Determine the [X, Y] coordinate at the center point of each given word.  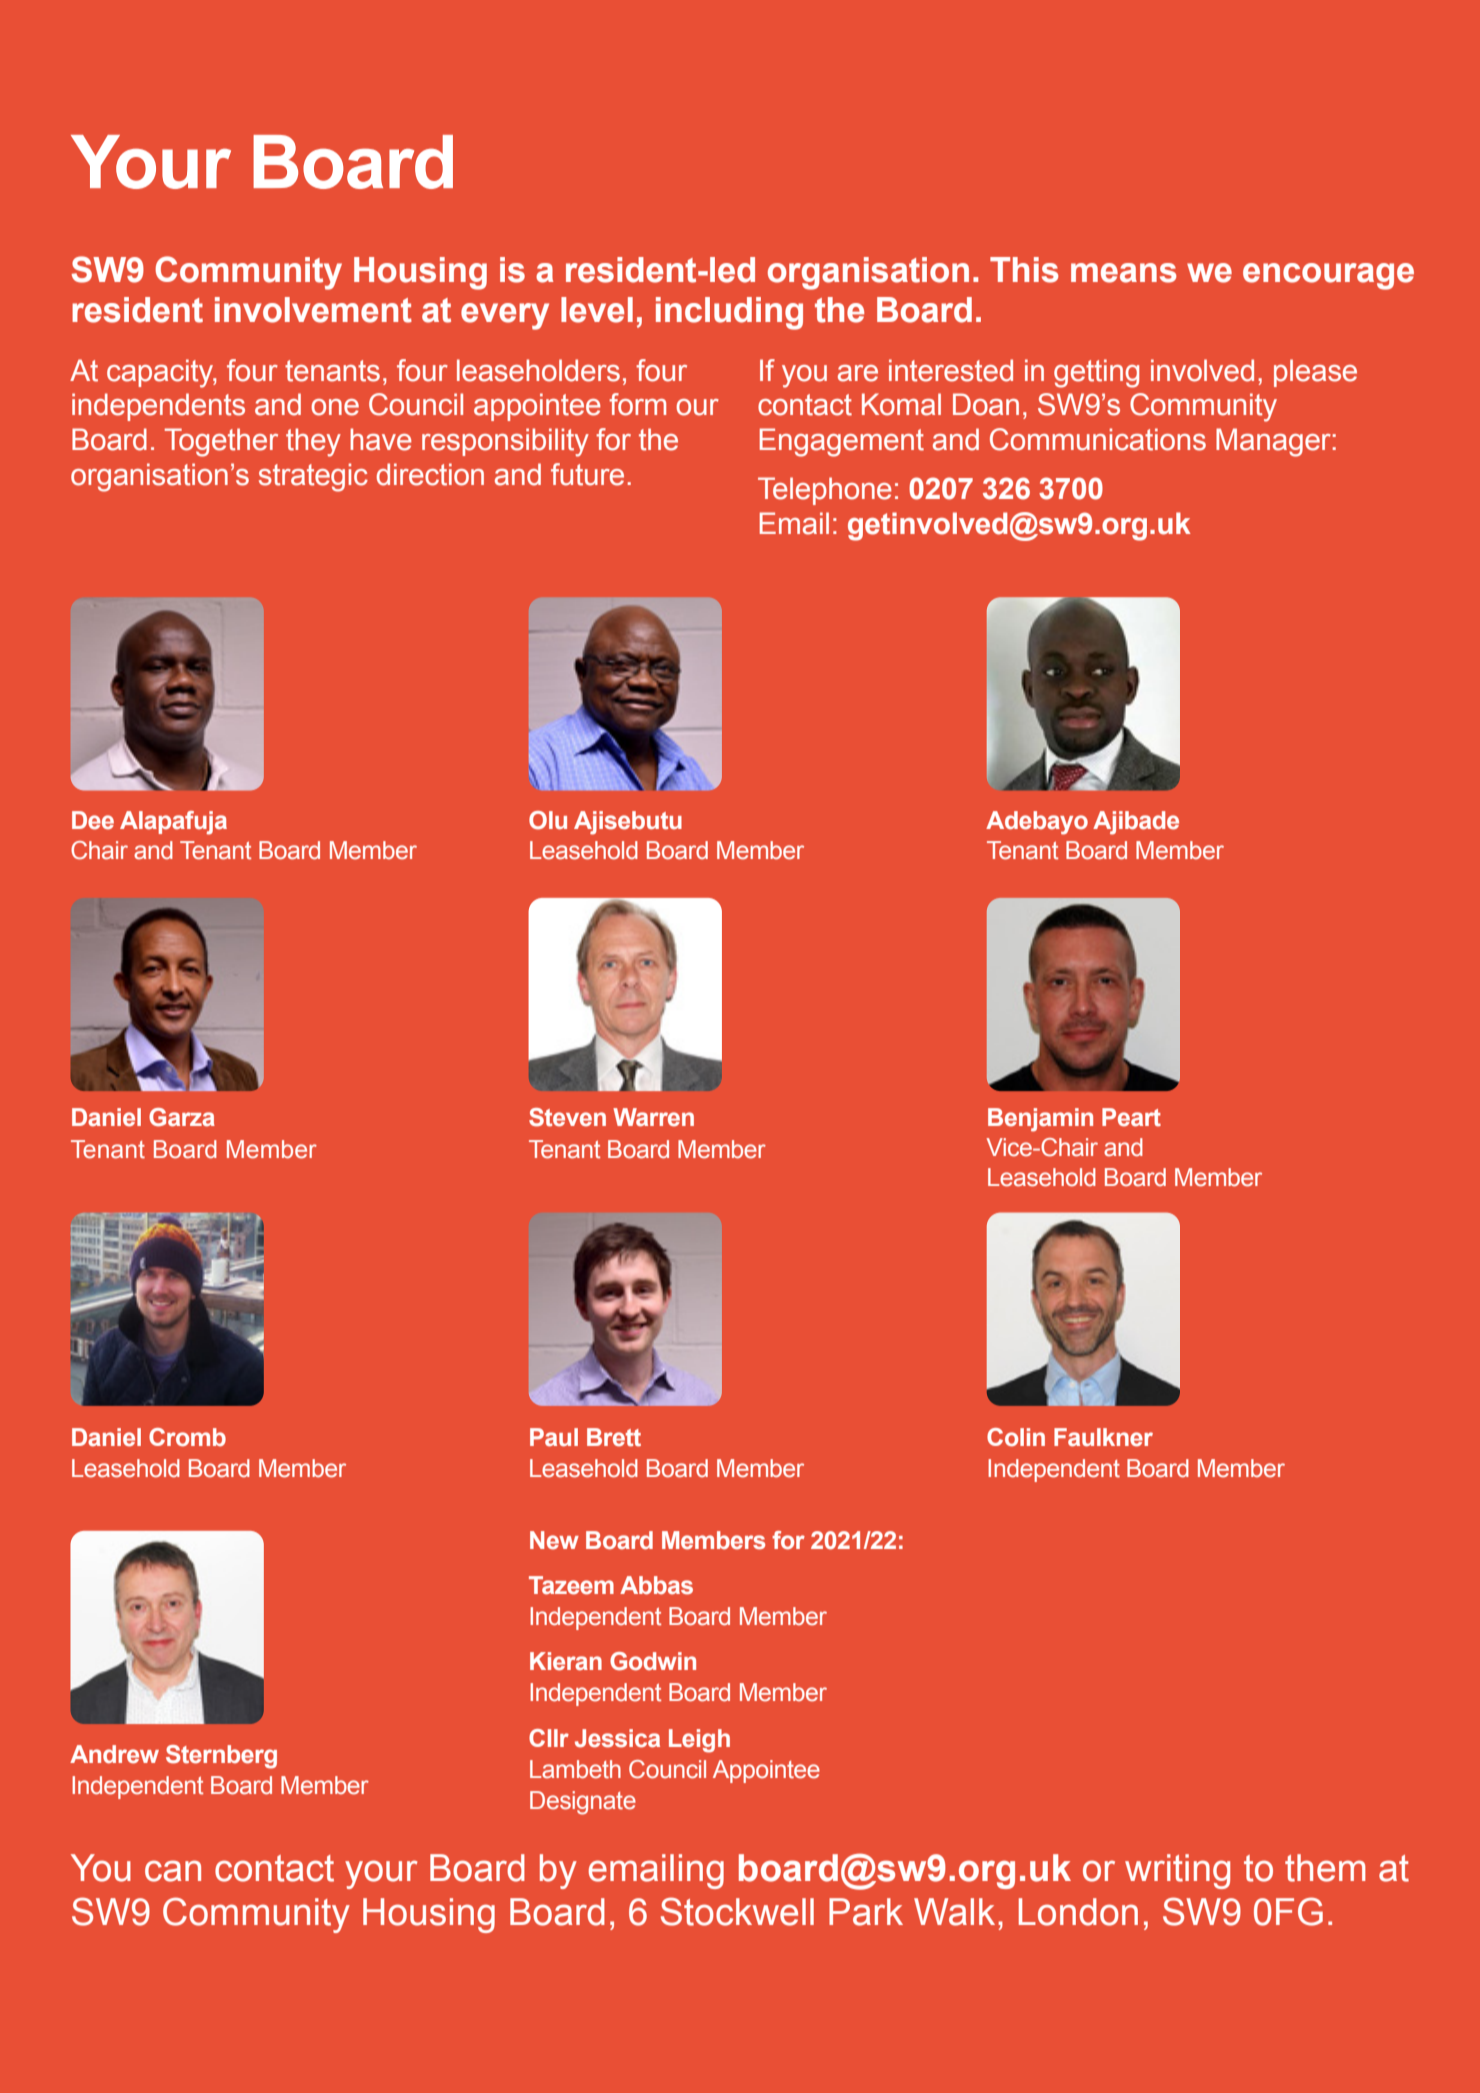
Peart [1131, 1117]
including [729, 313]
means [1124, 273]
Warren [653, 1117]
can [173, 1871]
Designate [583, 1803]
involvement [313, 310]
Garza [182, 1117]
